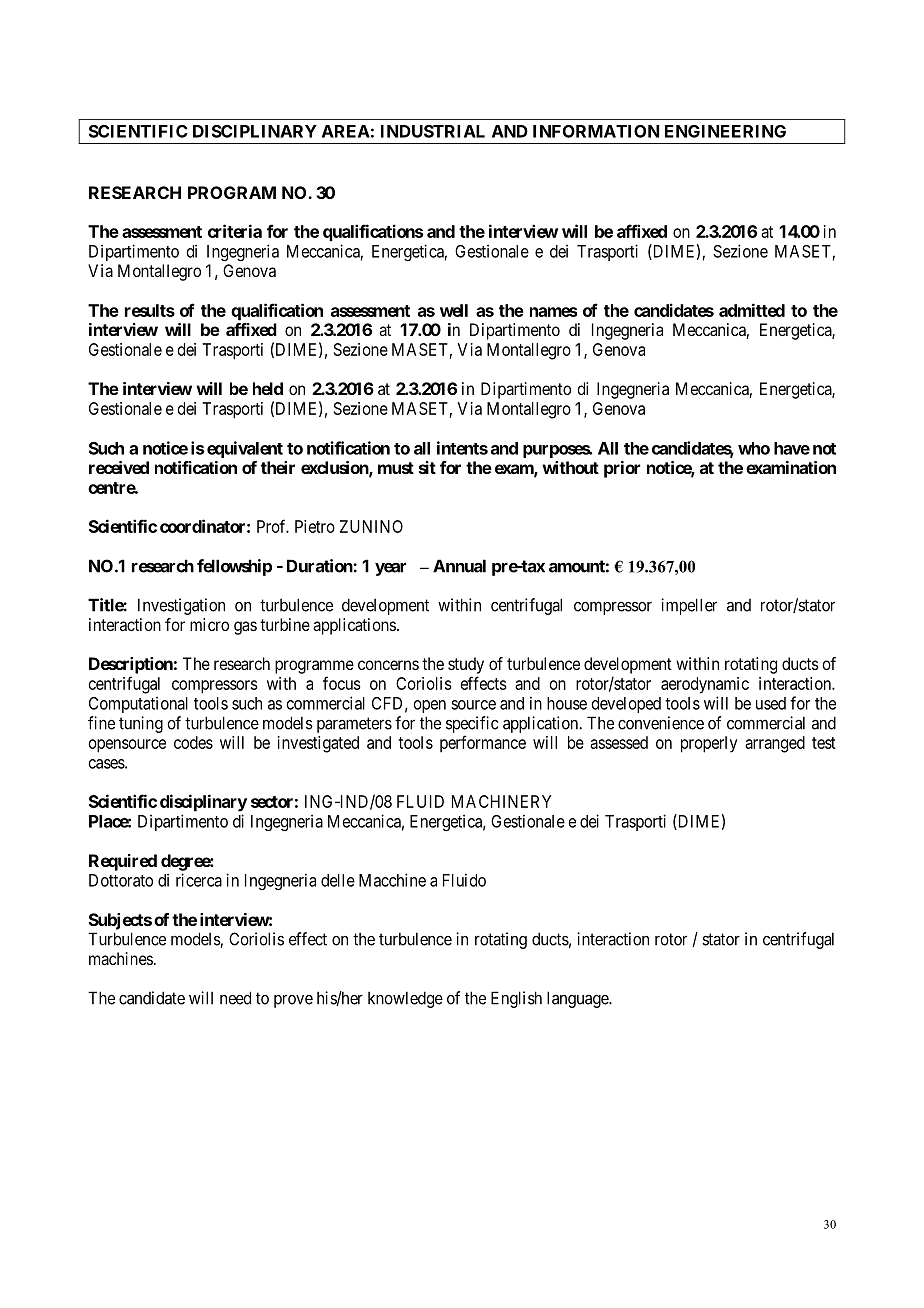  What do you see at coordinates (459, 566) in the screenshot?
I see `Annual` at bounding box center [459, 566].
